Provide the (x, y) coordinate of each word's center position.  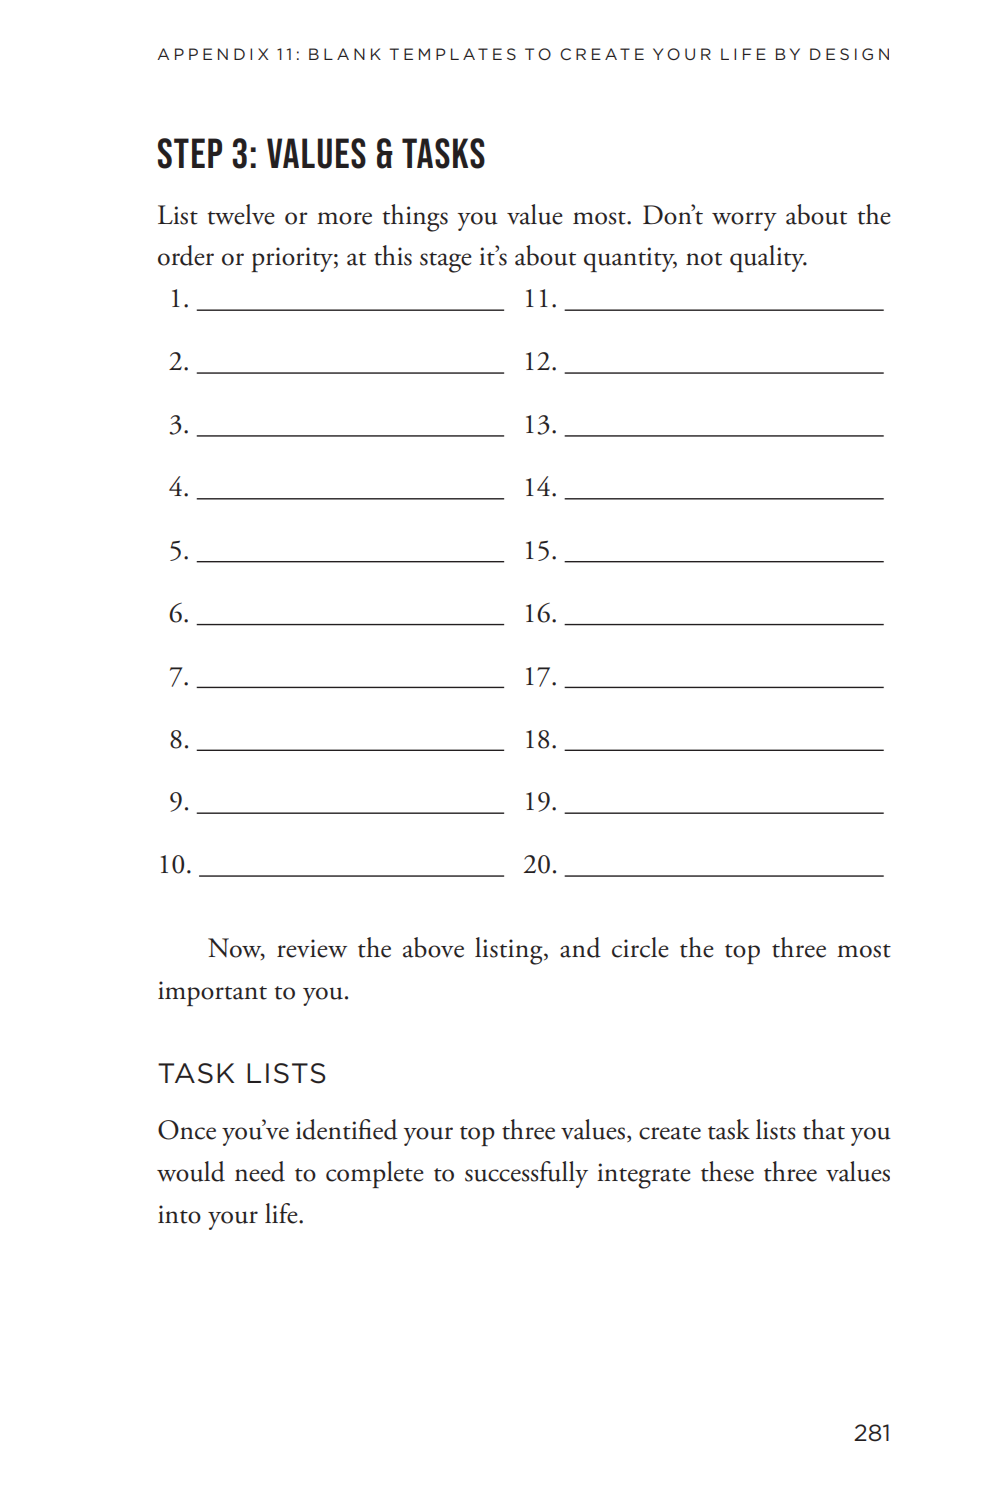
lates (483, 54)
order (186, 255)
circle (640, 947)
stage (446, 262)
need (260, 1171)
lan (344, 54)
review (312, 948)
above (433, 947)
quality (768, 258)
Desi (833, 54)
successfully (526, 1174)
